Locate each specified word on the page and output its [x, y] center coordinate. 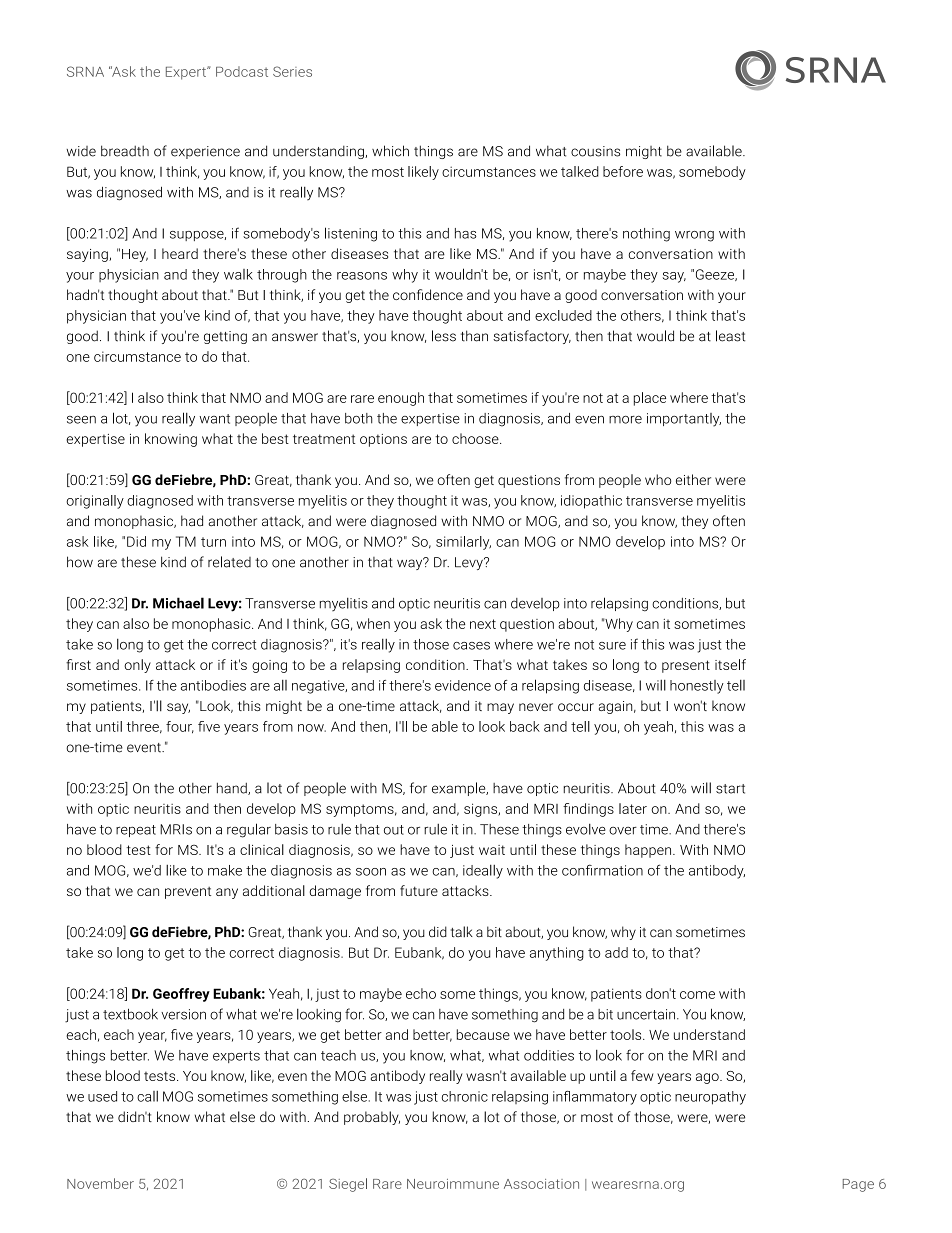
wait [492, 850]
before [623, 171]
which [390, 151]
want [214, 419]
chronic [465, 1096]
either [693, 479]
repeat [136, 831]
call [147, 1096]
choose [476, 438]
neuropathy [710, 1098]
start [730, 789]
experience [205, 152]
